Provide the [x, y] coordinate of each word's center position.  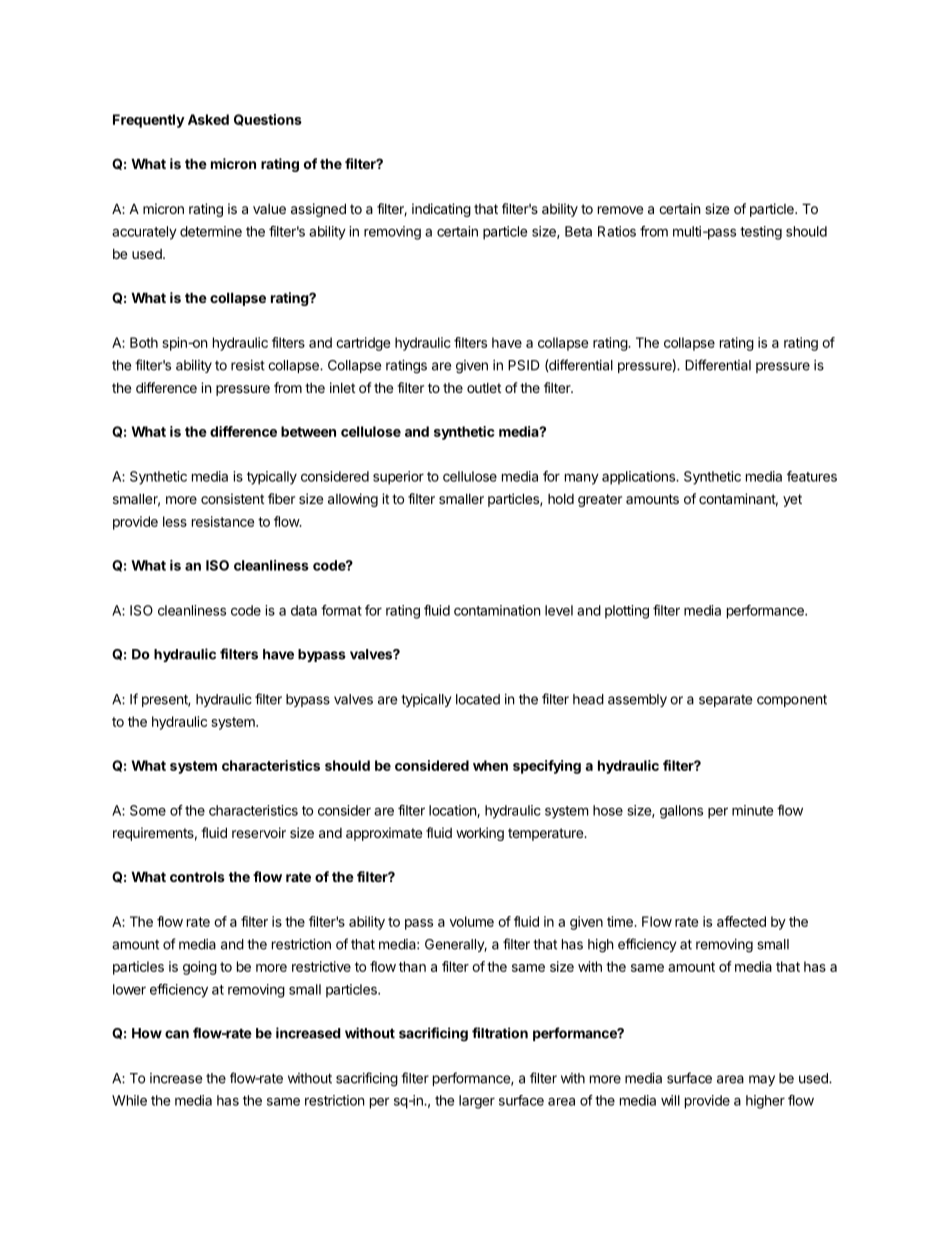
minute [753, 810]
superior [398, 478]
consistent [232, 498]
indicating [441, 210]
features [812, 476]
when [490, 765]
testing [761, 233]
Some [148, 810]
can [177, 1034]
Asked [208, 119]
